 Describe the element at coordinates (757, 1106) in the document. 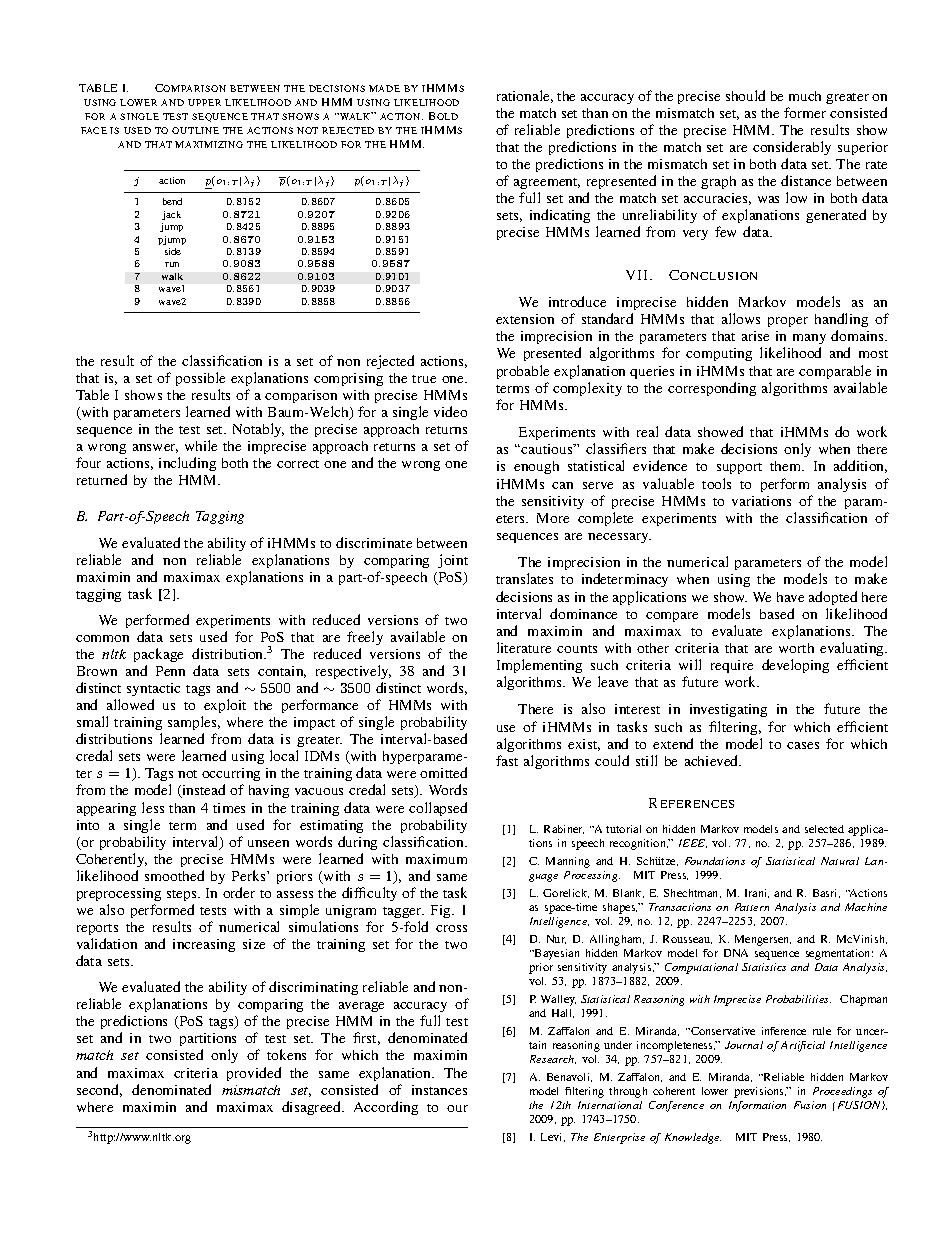

I see `Information` at that location.
